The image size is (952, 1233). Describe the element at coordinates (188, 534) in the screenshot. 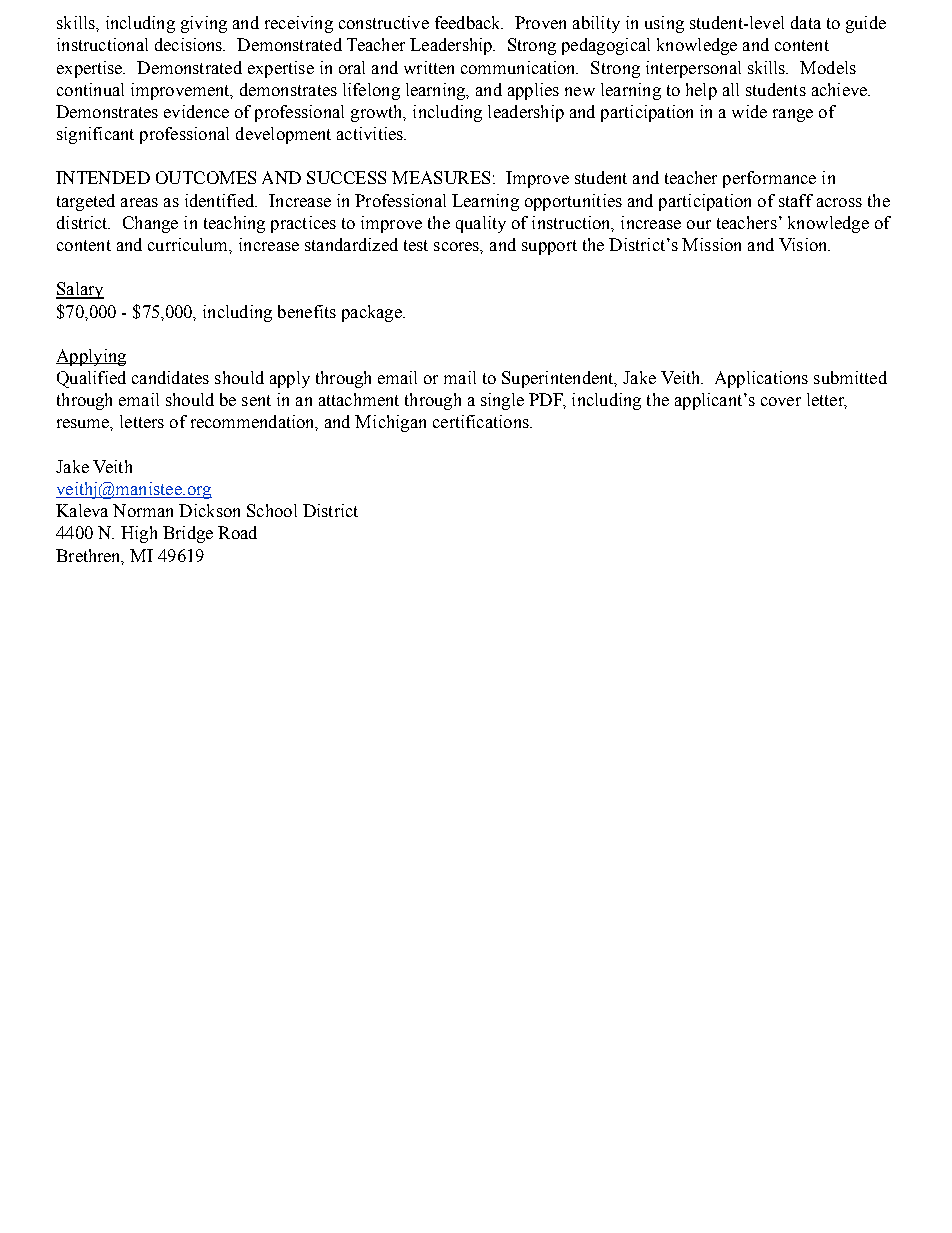

I see `Bridge` at that location.
